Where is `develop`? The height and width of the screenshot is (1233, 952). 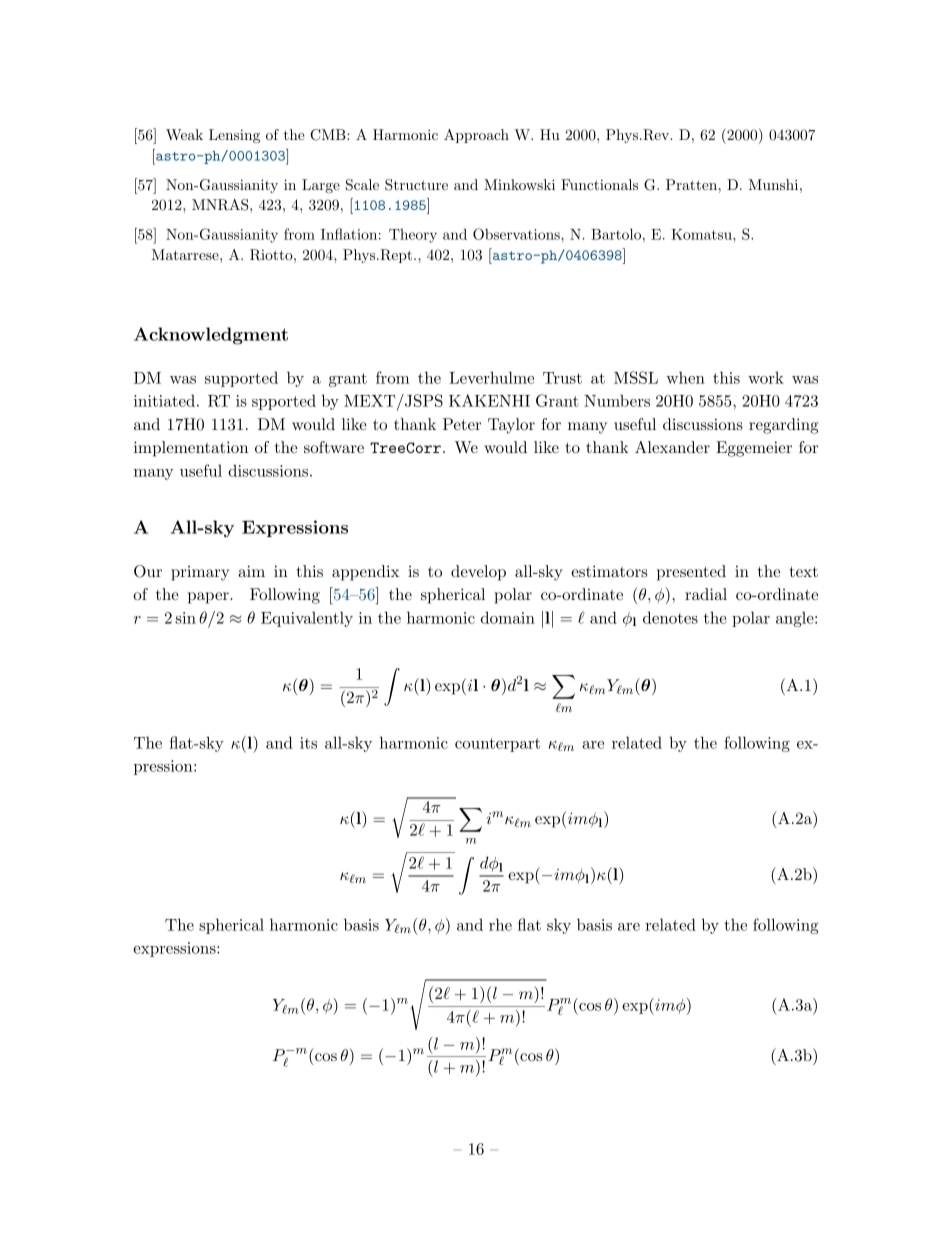
develop is located at coordinates (478, 573).
